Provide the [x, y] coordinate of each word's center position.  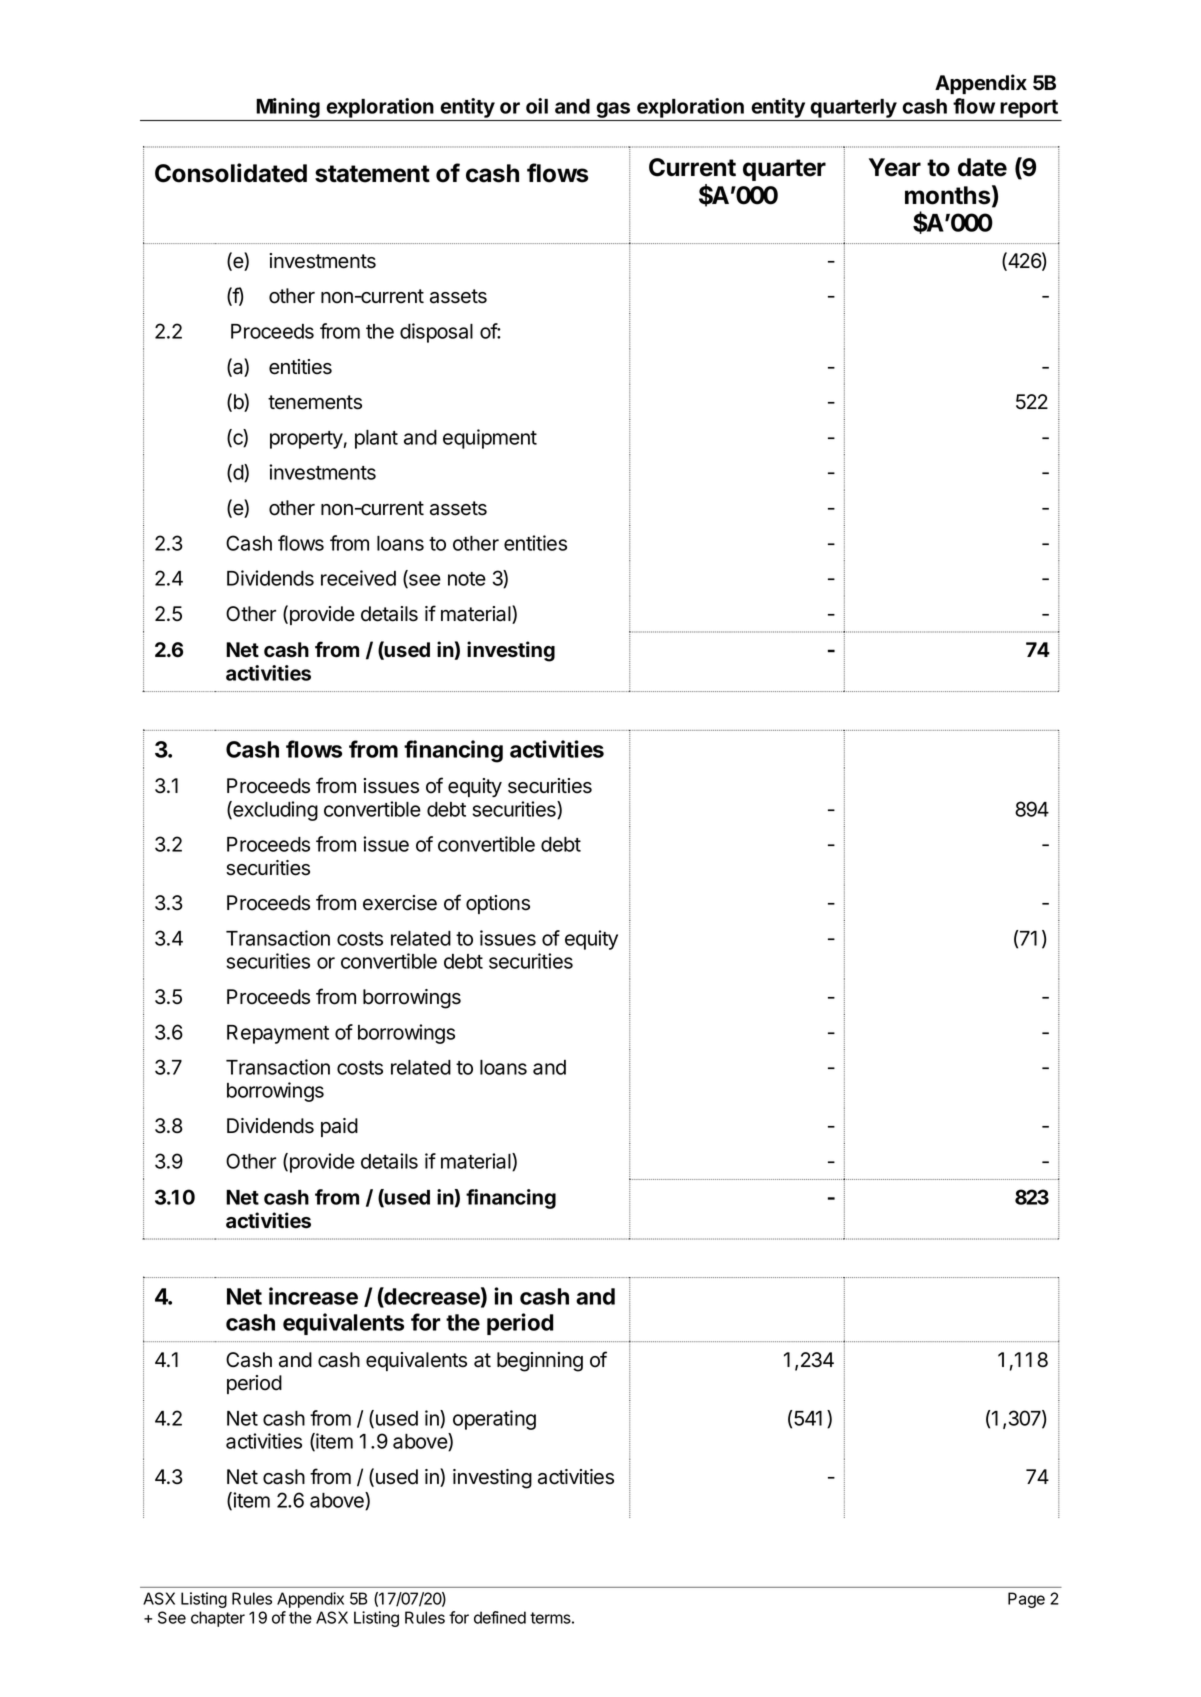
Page [1026, 1600]
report [1029, 109]
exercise [400, 903]
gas [613, 110]
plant [376, 439]
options [498, 904]
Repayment [278, 1034]
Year [895, 167]
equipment [490, 439]
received [358, 578]
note [467, 579]
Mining [288, 108]
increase [313, 1296]
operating [494, 1420]
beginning [540, 1362]
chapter [218, 1619]
